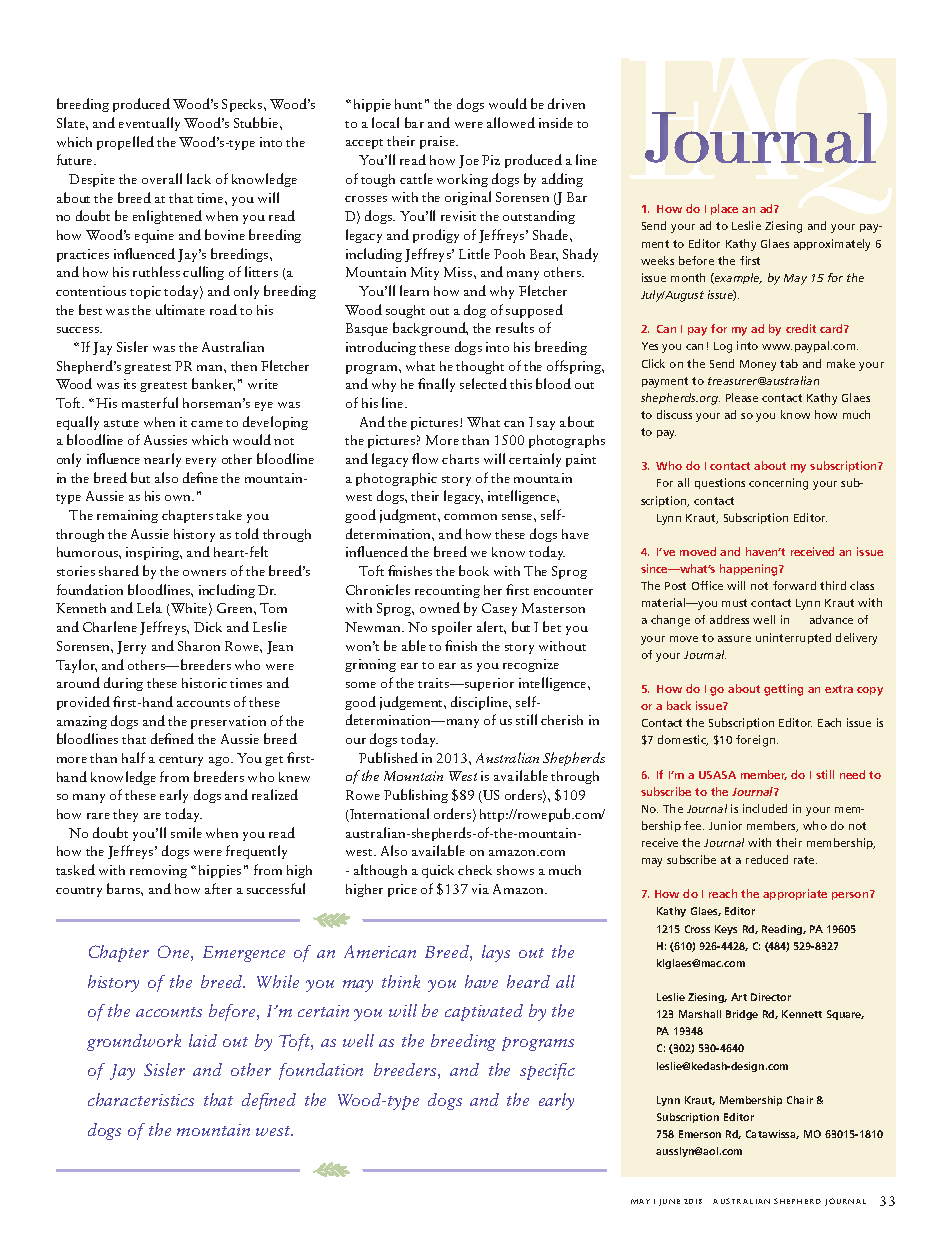  What do you see at coordinates (141, 1099) in the screenshot?
I see `characteristics` at bounding box center [141, 1099].
